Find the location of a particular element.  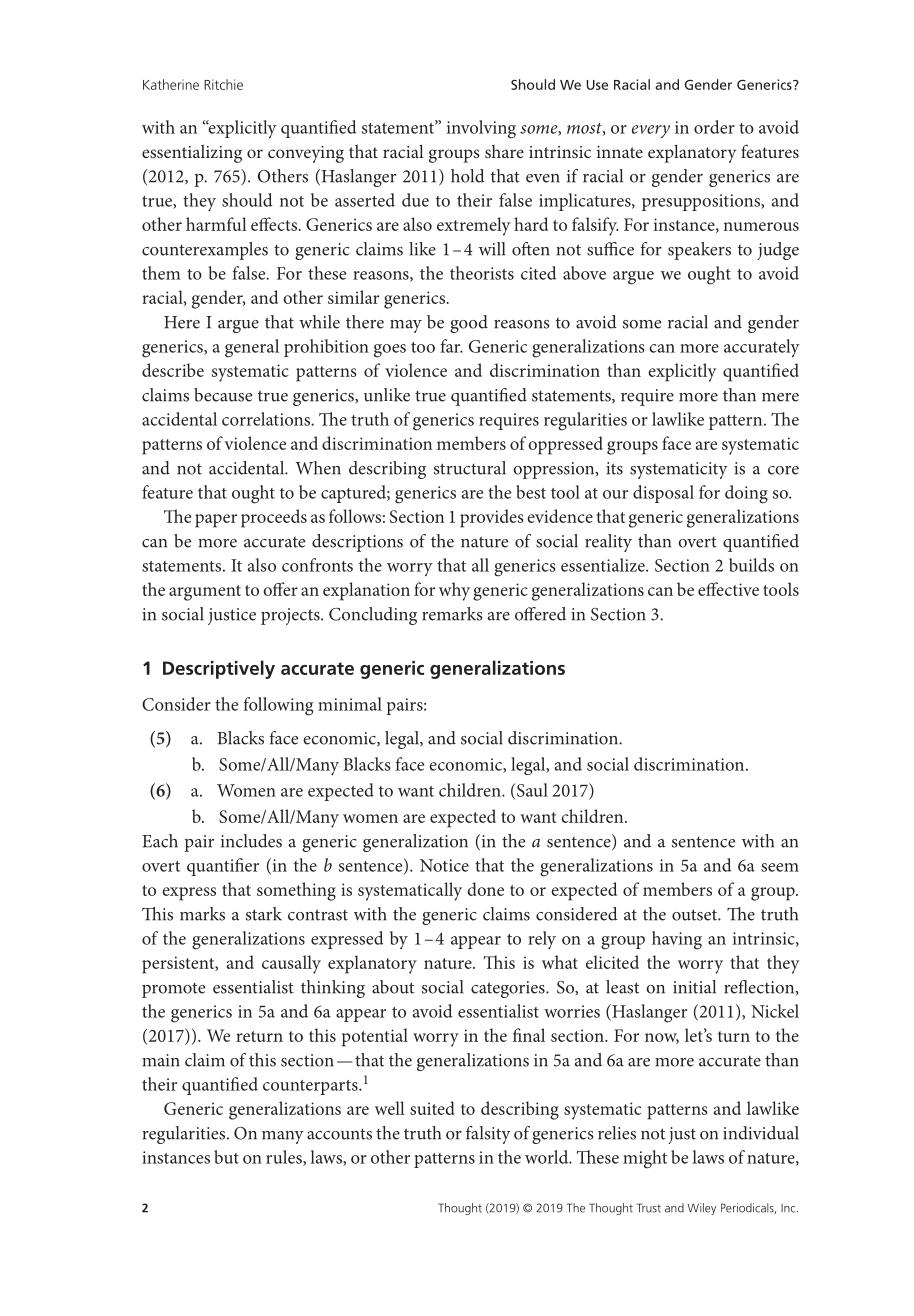

falsity is located at coordinates (488, 1135).
